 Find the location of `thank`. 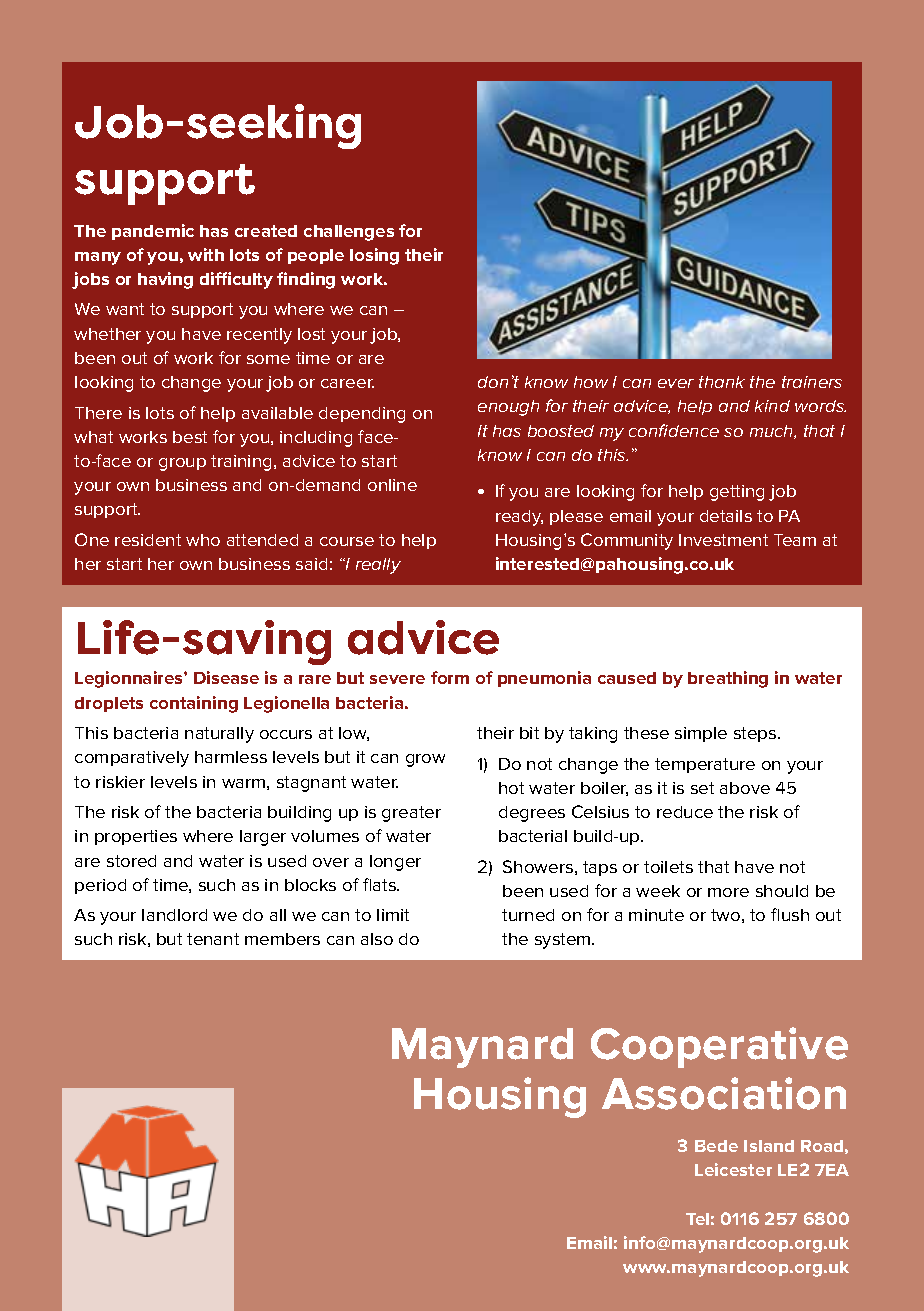

thank is located at coordinates (722, 382).
